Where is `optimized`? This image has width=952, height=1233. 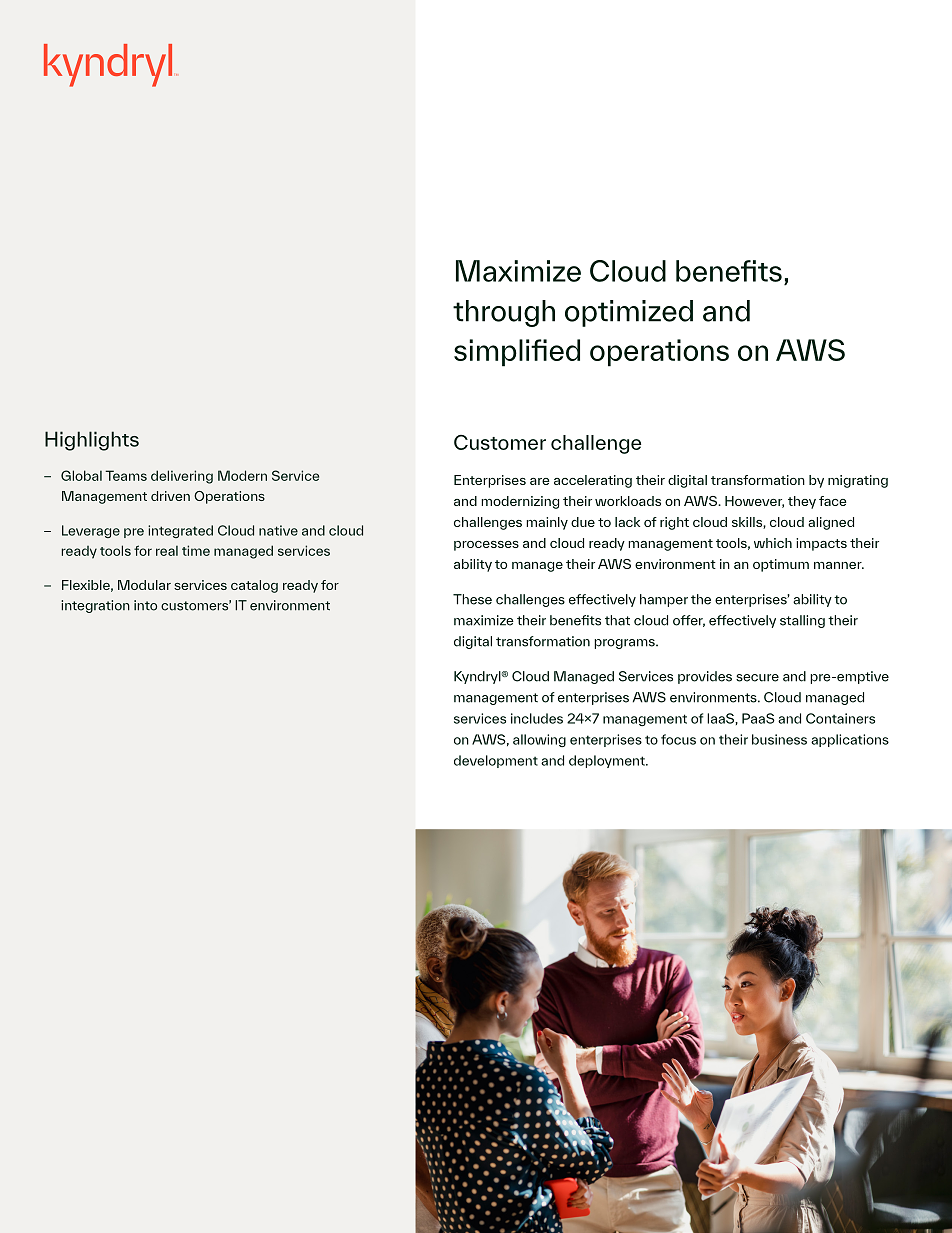
optimized is located at coordinates (629, 313).
